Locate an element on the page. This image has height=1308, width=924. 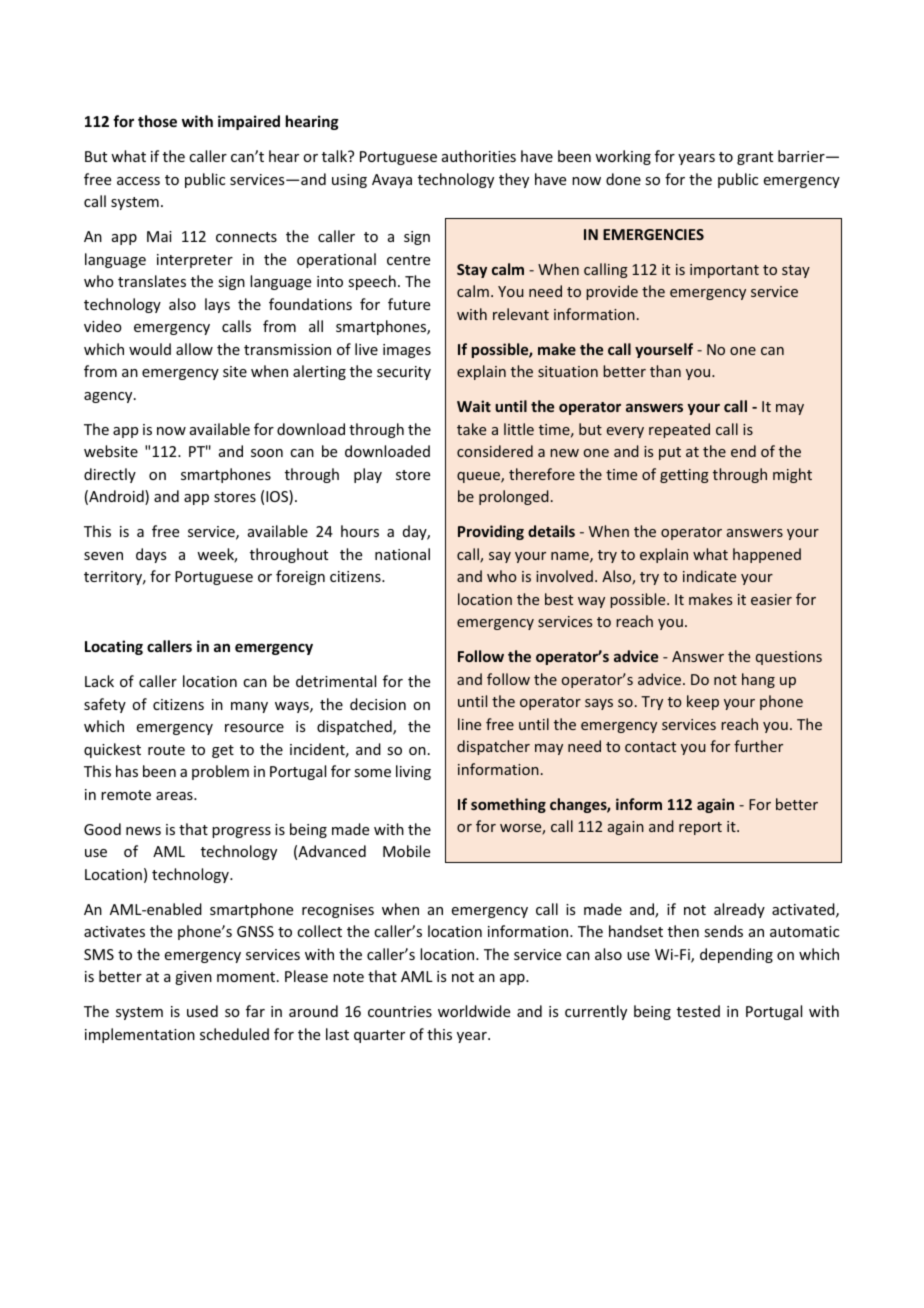
authorities is located at coordinates (479, 156).
